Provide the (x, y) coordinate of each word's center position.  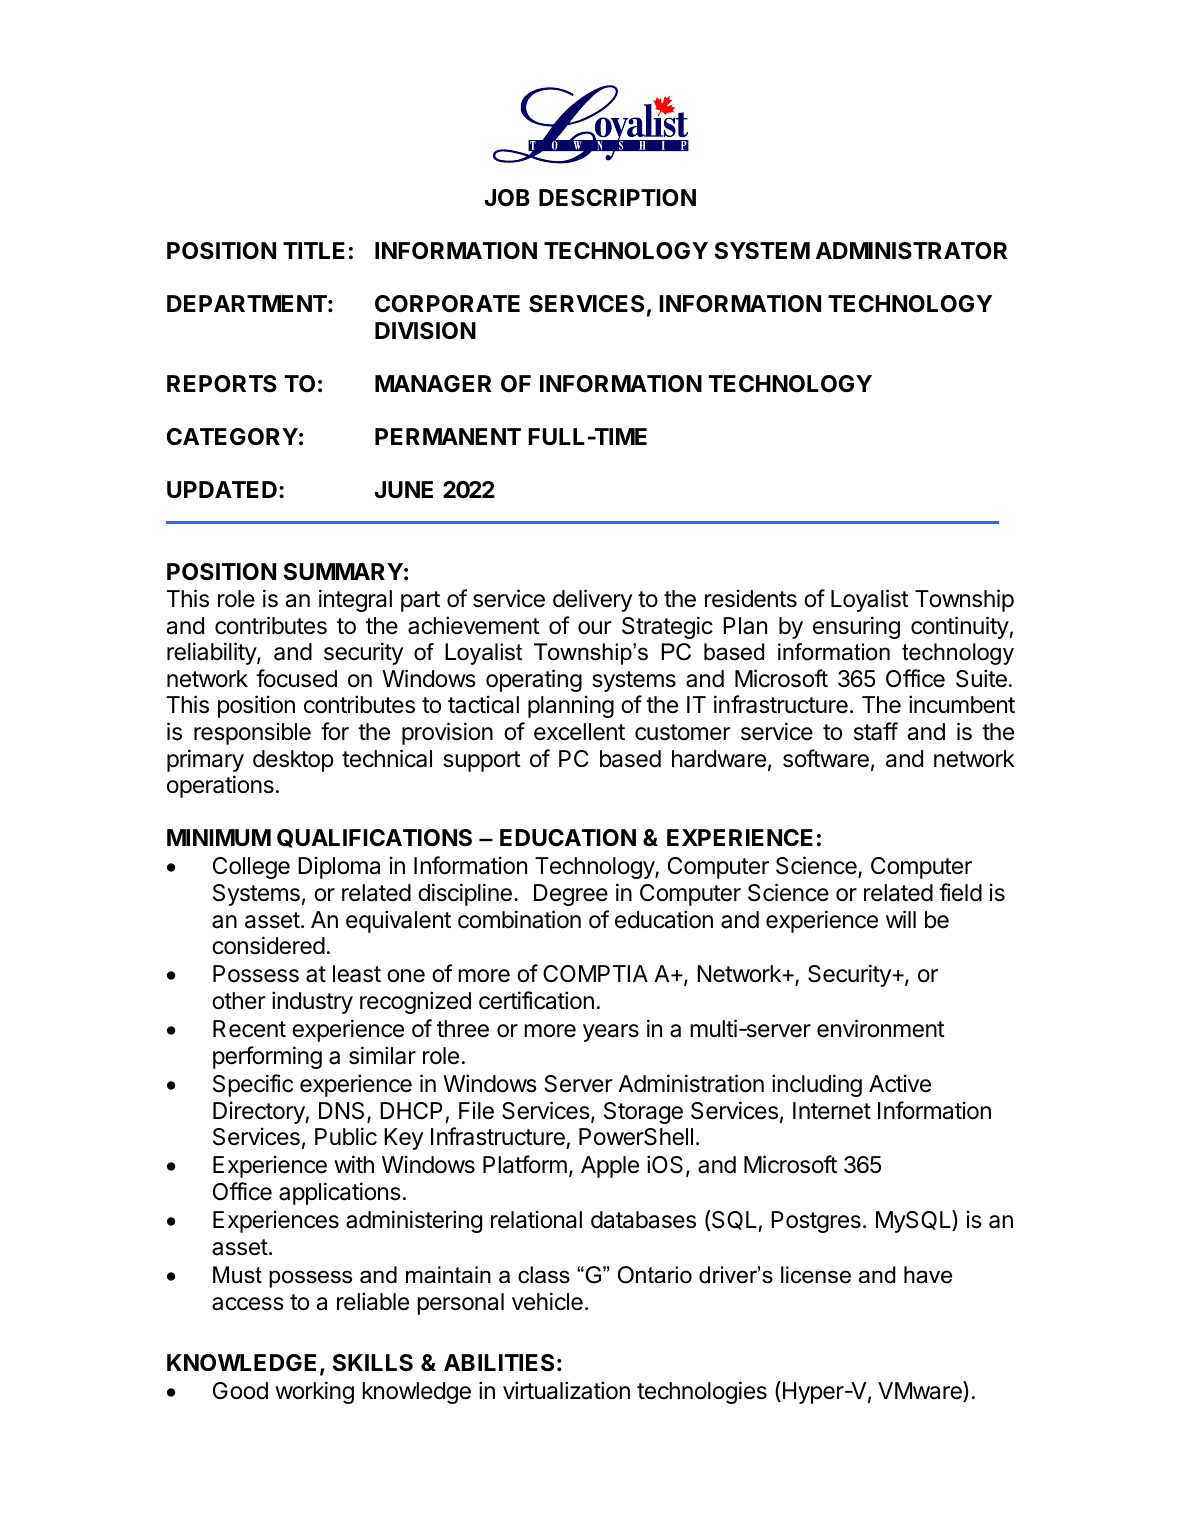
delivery (592, 600)
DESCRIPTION (617, 198)
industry (312, 1002)
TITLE (314, 250)
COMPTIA (595, 973)
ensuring (856, 627)
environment (881, 1028)
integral (355, 600)
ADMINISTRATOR (911, 251)
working (314, 1392)
